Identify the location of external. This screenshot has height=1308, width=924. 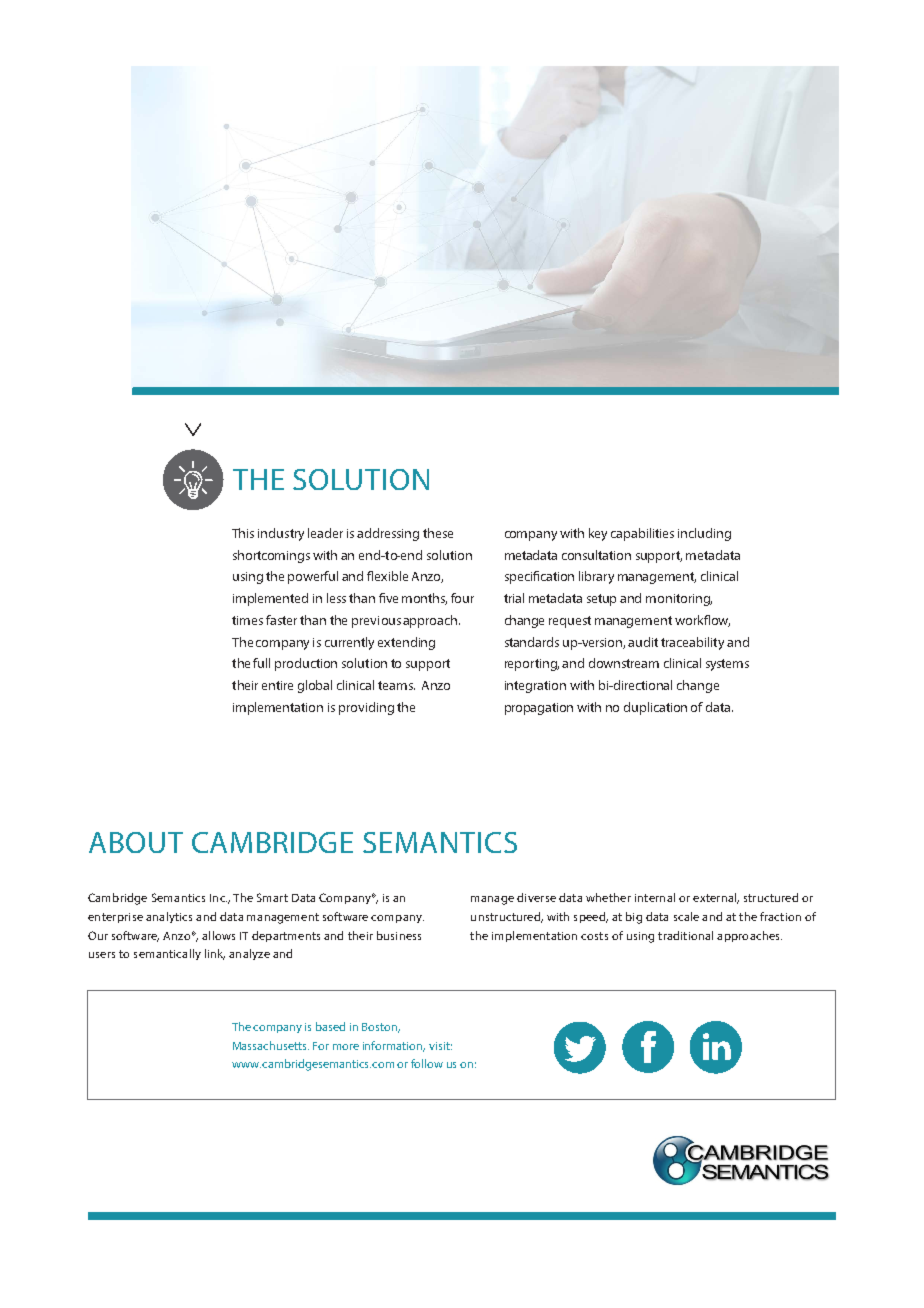
(716, 898).
